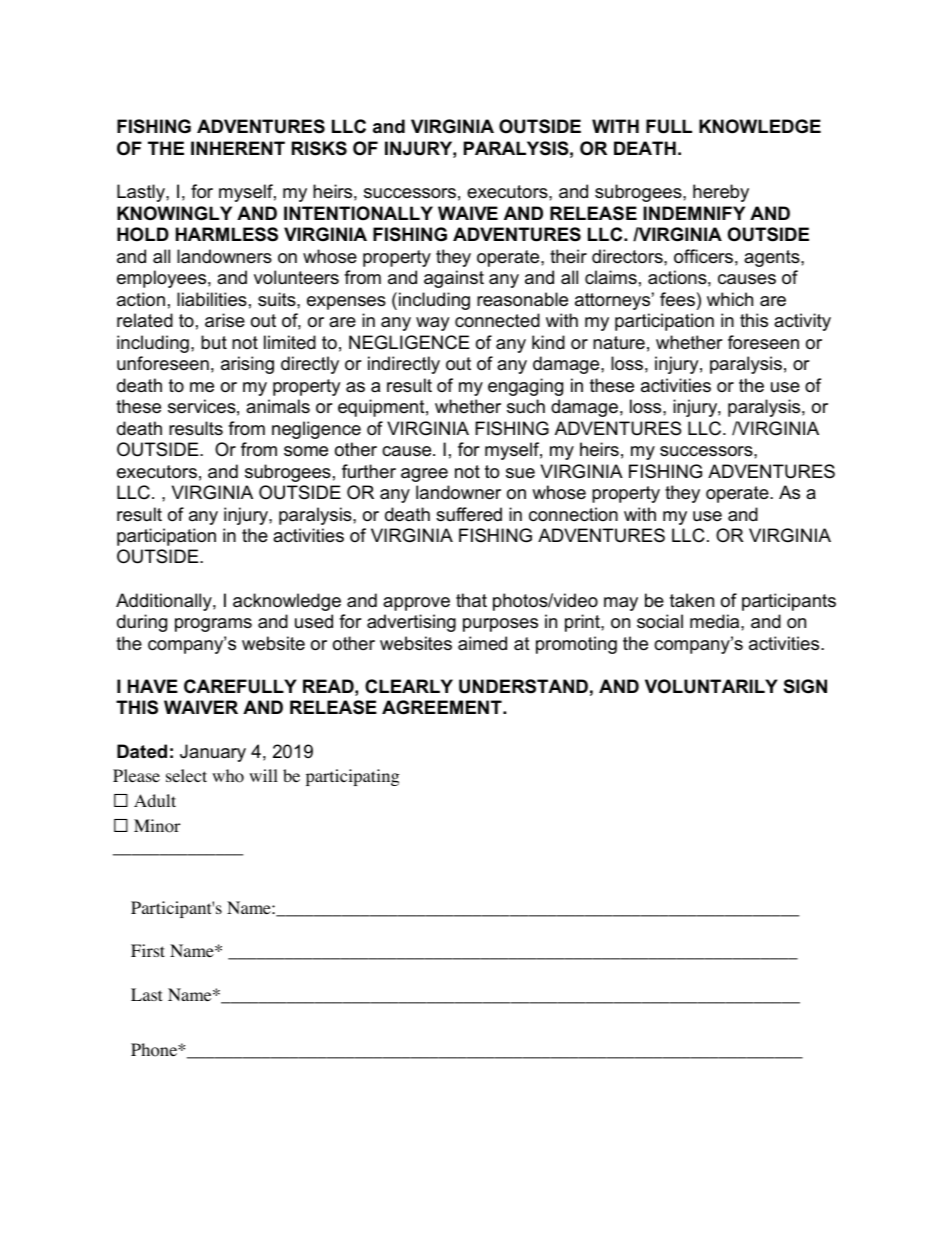 The image size is (952, 1233). What do you see at coordinates (721, 193) in the document?
I see `hereby` at bounding box center [721, 193].
